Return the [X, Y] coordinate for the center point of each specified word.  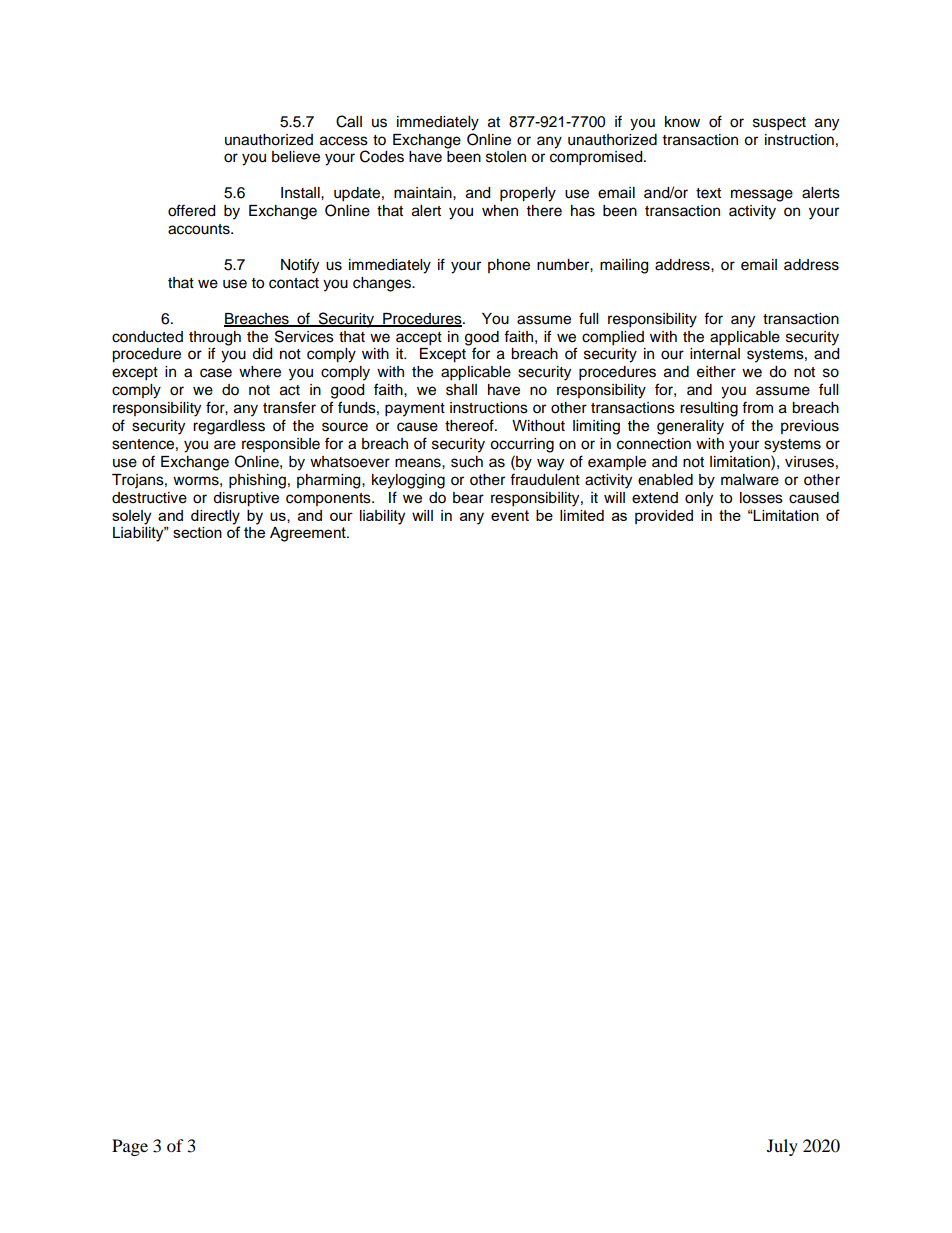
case [216, 373]
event [510, 515]
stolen [506, 157]
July [782, 1147]
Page [130, 1147]
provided [664, 517]
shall [461, 390]
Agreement [309, 534]
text [708, 193]
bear [468, 498]
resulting [709, 409]
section [197, 532]
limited [582, 515]
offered [191, 210]
